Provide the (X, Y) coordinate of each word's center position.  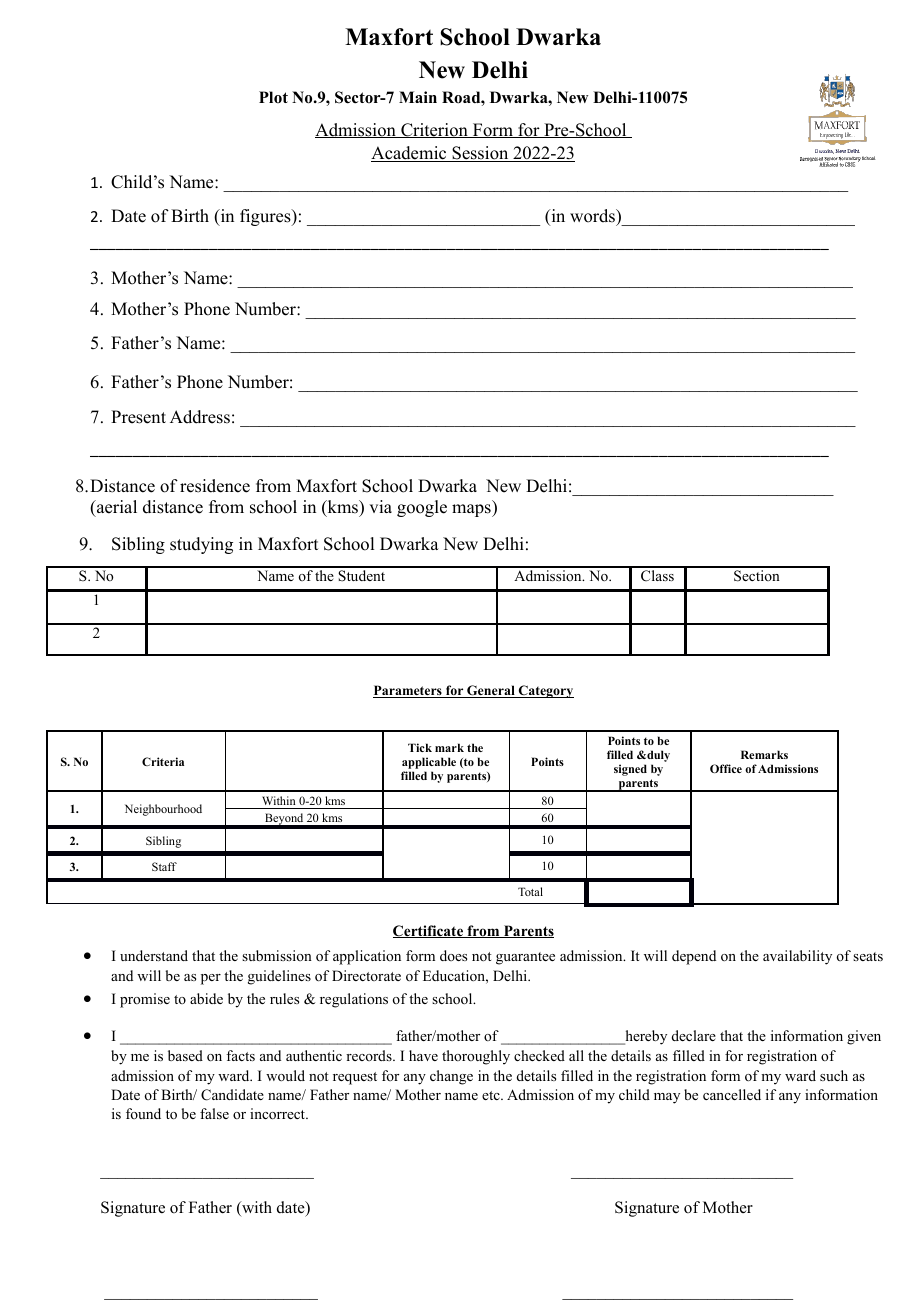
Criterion (434, 130)
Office (726, 768)
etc (492, 1095)
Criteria (163, 761)
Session (480, 154)
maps (472, 510)
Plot (273, 97)
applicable (429, 764)
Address (200, 417)
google (422, 508)
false (214, 1113)
